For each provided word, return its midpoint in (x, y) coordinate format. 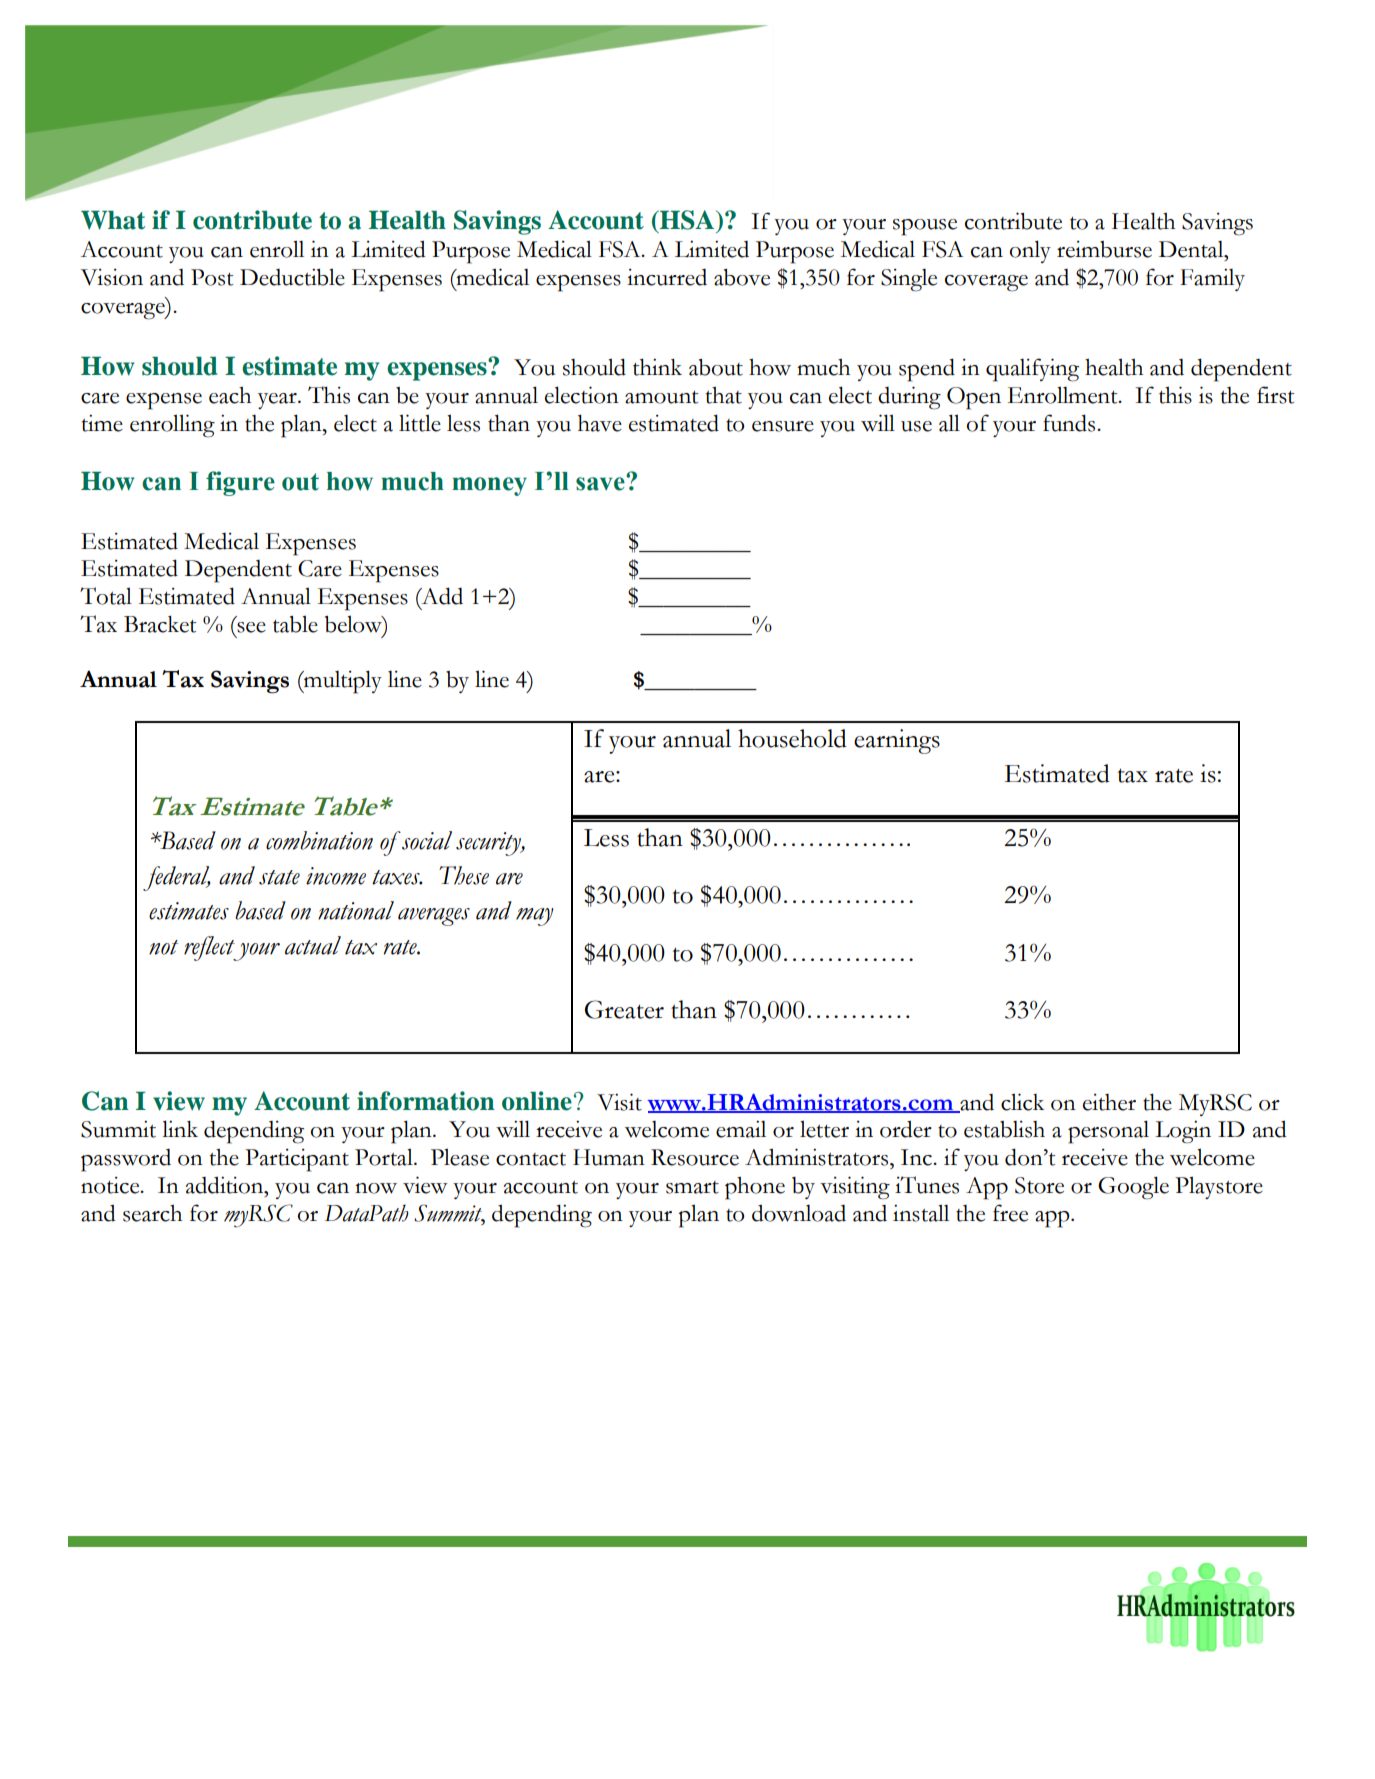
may (534, 917)
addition (226, 1185)
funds (1070, 423)
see (251, 627)
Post (212, 277)
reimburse (1104, 249)
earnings (897, 741)
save (601, 483)
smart (692, 1187)
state (279, 877)
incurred (667, 277)
